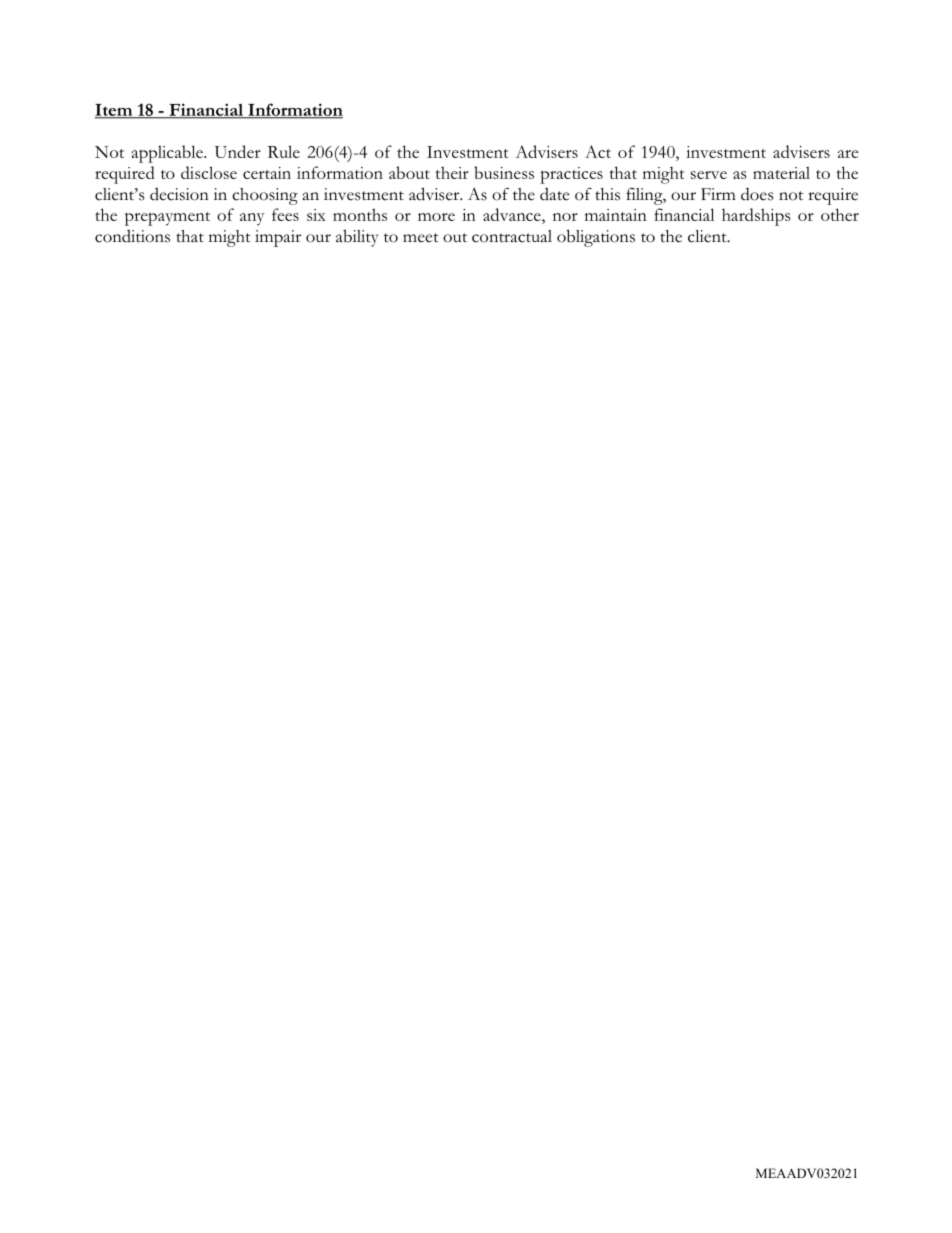  Describe the element at coordinates (132, 236) in the screenshot. I see `conditions` at that location.
